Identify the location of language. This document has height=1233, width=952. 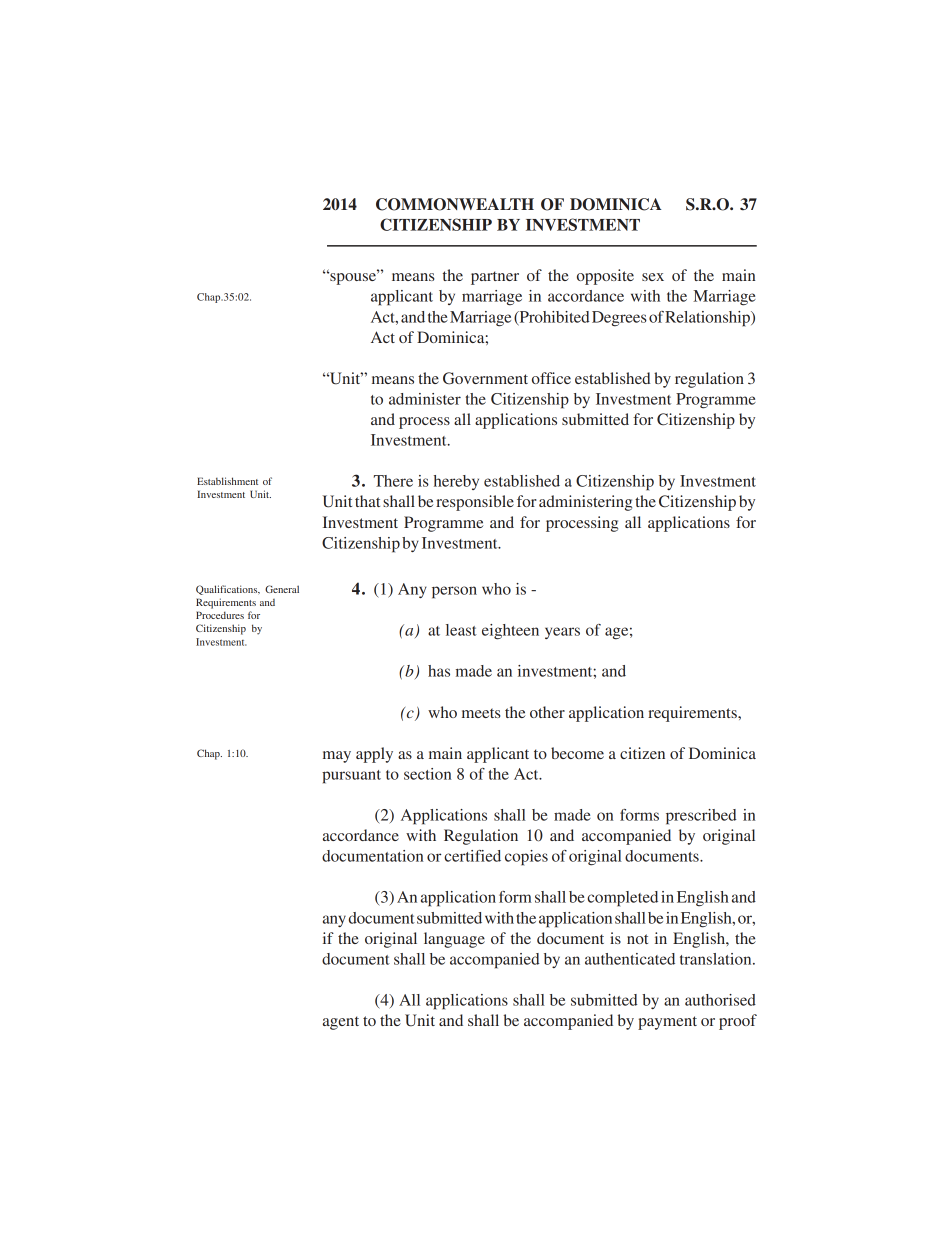
(454, 940).
